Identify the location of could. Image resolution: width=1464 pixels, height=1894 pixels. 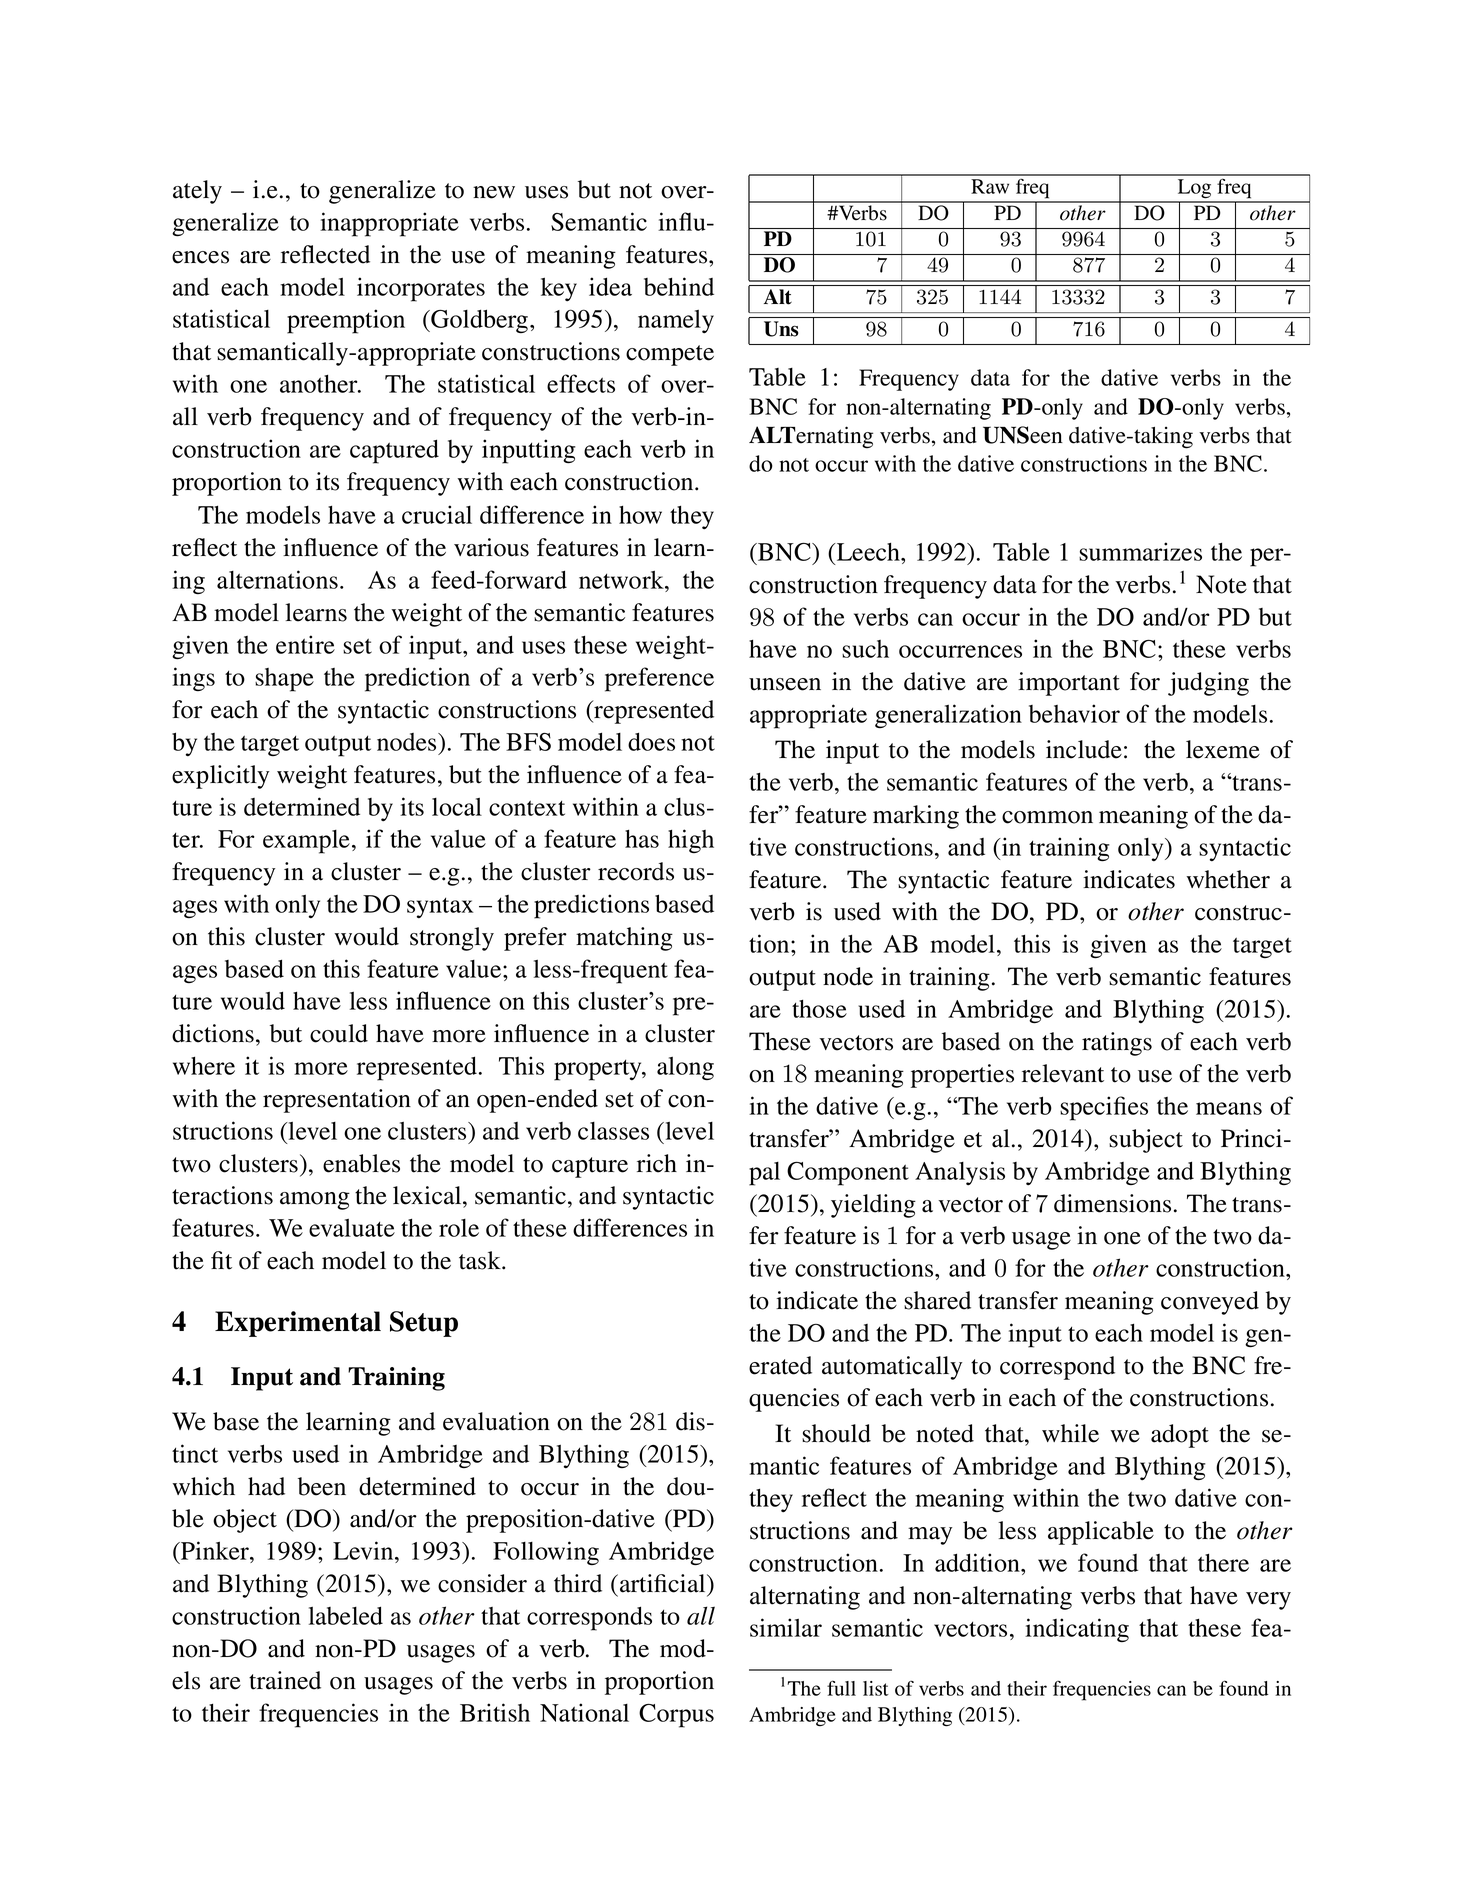
(339, 1033).
